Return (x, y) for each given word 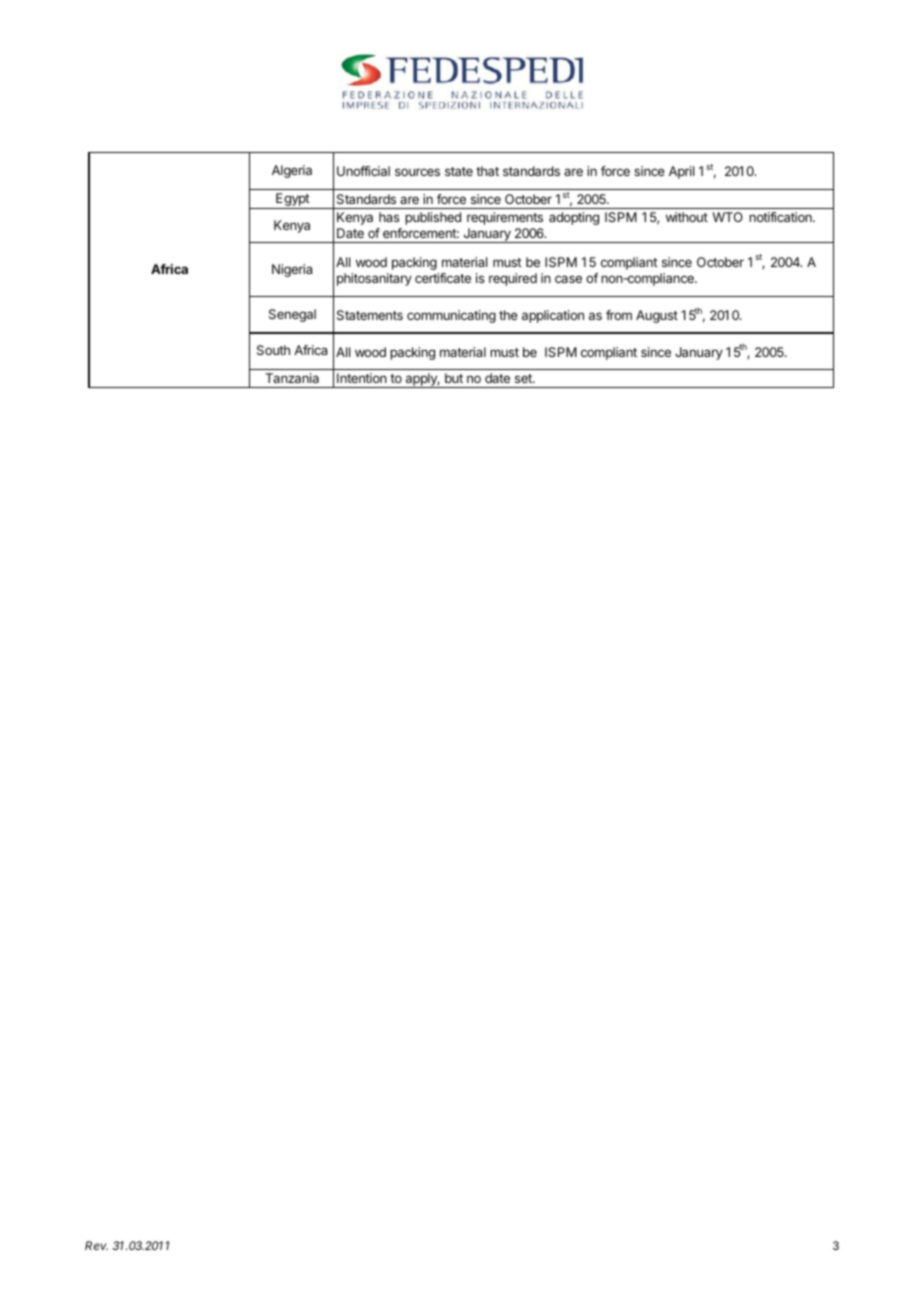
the (508, 315)
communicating (451, 316)
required (513, 279)
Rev (96, 1245)
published (433, 218)
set (524, 378)
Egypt (292, 201)
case (568, 279)
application (553, 316)
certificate (443, 278)
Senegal (292, 315)
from (619, 315)
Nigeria (292, 270)
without (687, 217)
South (273, 350)
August (657, 316)
